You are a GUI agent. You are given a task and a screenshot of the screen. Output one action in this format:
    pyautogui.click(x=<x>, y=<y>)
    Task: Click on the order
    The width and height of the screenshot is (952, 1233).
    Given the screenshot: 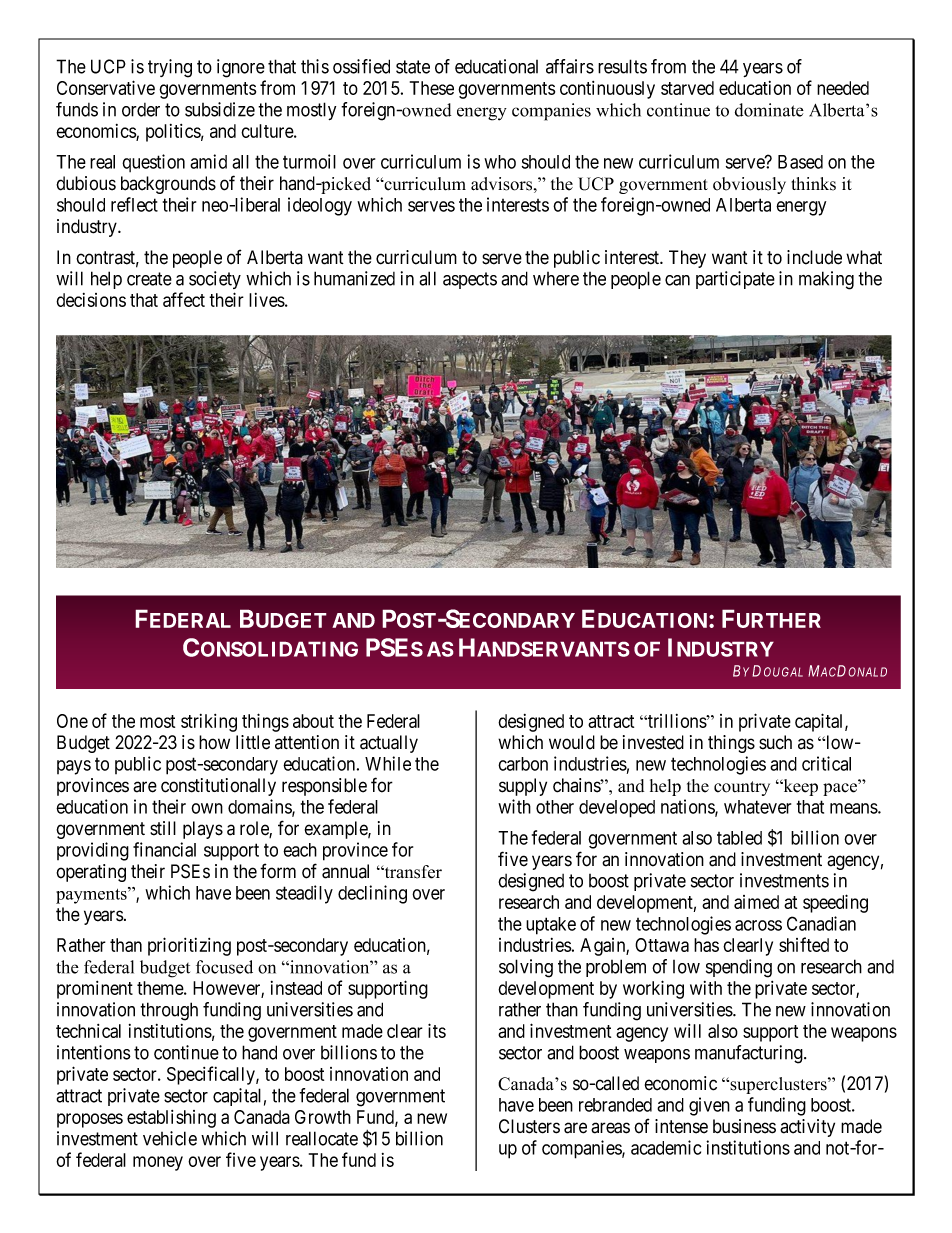 What is the action you would take?
    pyautogui.click(x=141, y=110)
